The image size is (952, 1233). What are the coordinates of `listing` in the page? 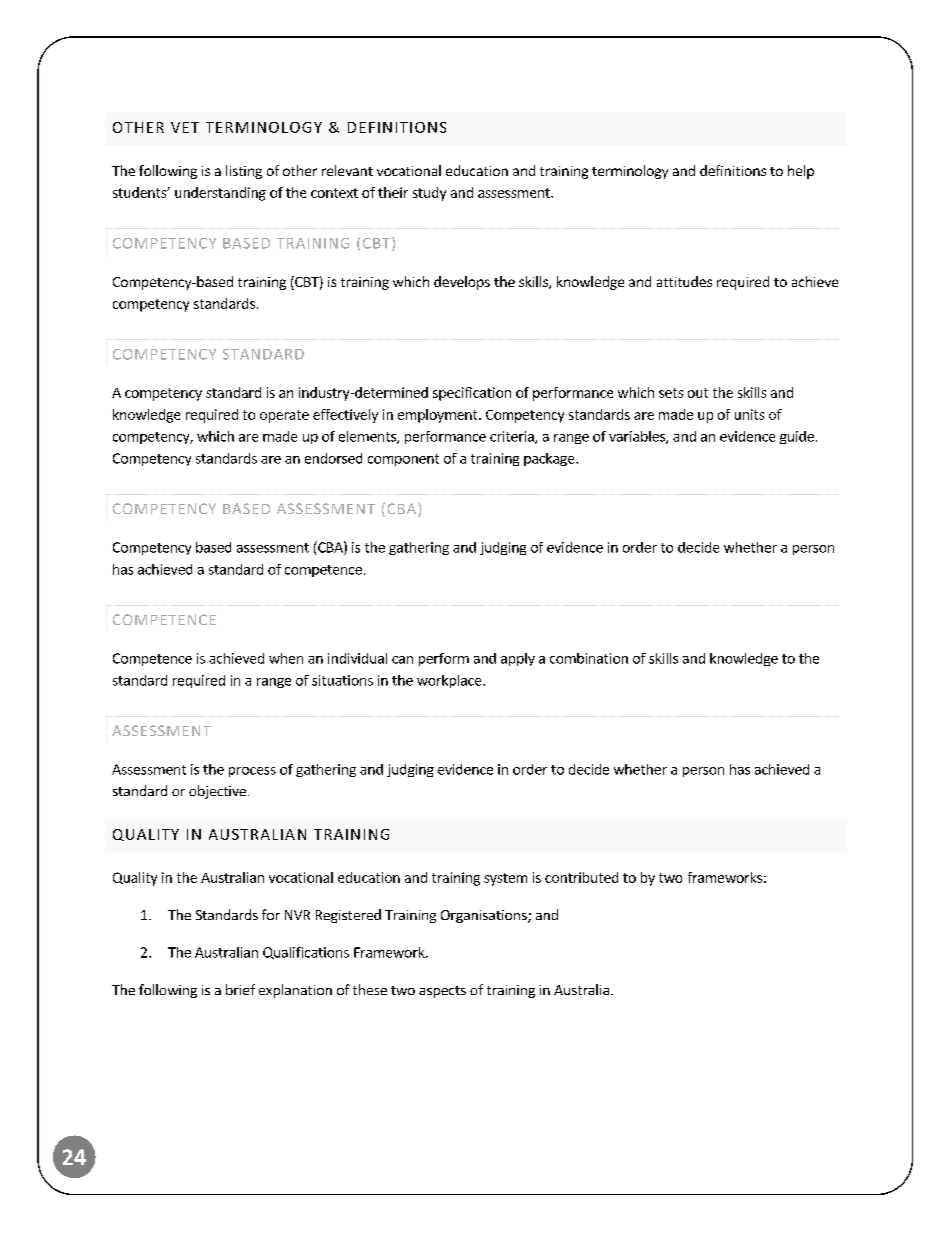 It's located at (244, 172).
